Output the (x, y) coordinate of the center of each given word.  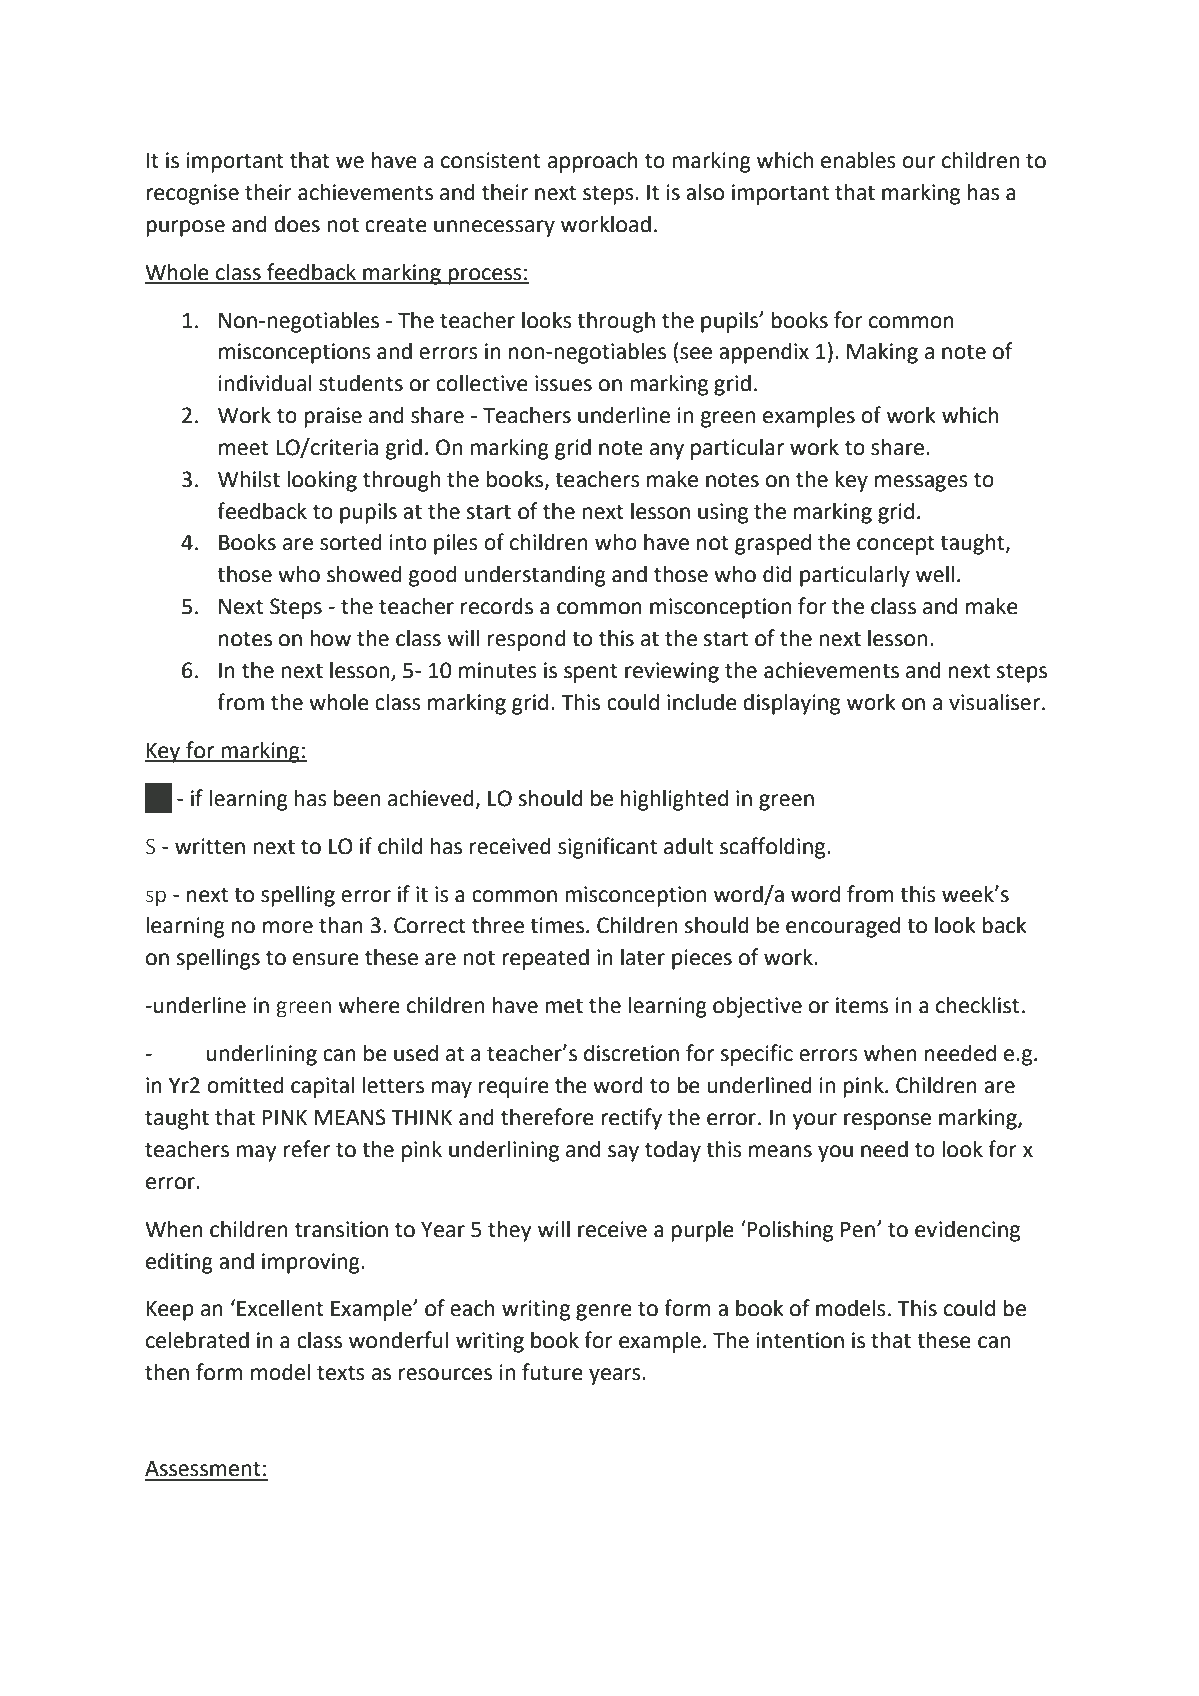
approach (593, 162)
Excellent (280, 1308)
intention (800, 1340)
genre (604, 1312)
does (297, 224)
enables (858, 160)
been (357, 798)
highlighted (674, 800)
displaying (791, 704)
